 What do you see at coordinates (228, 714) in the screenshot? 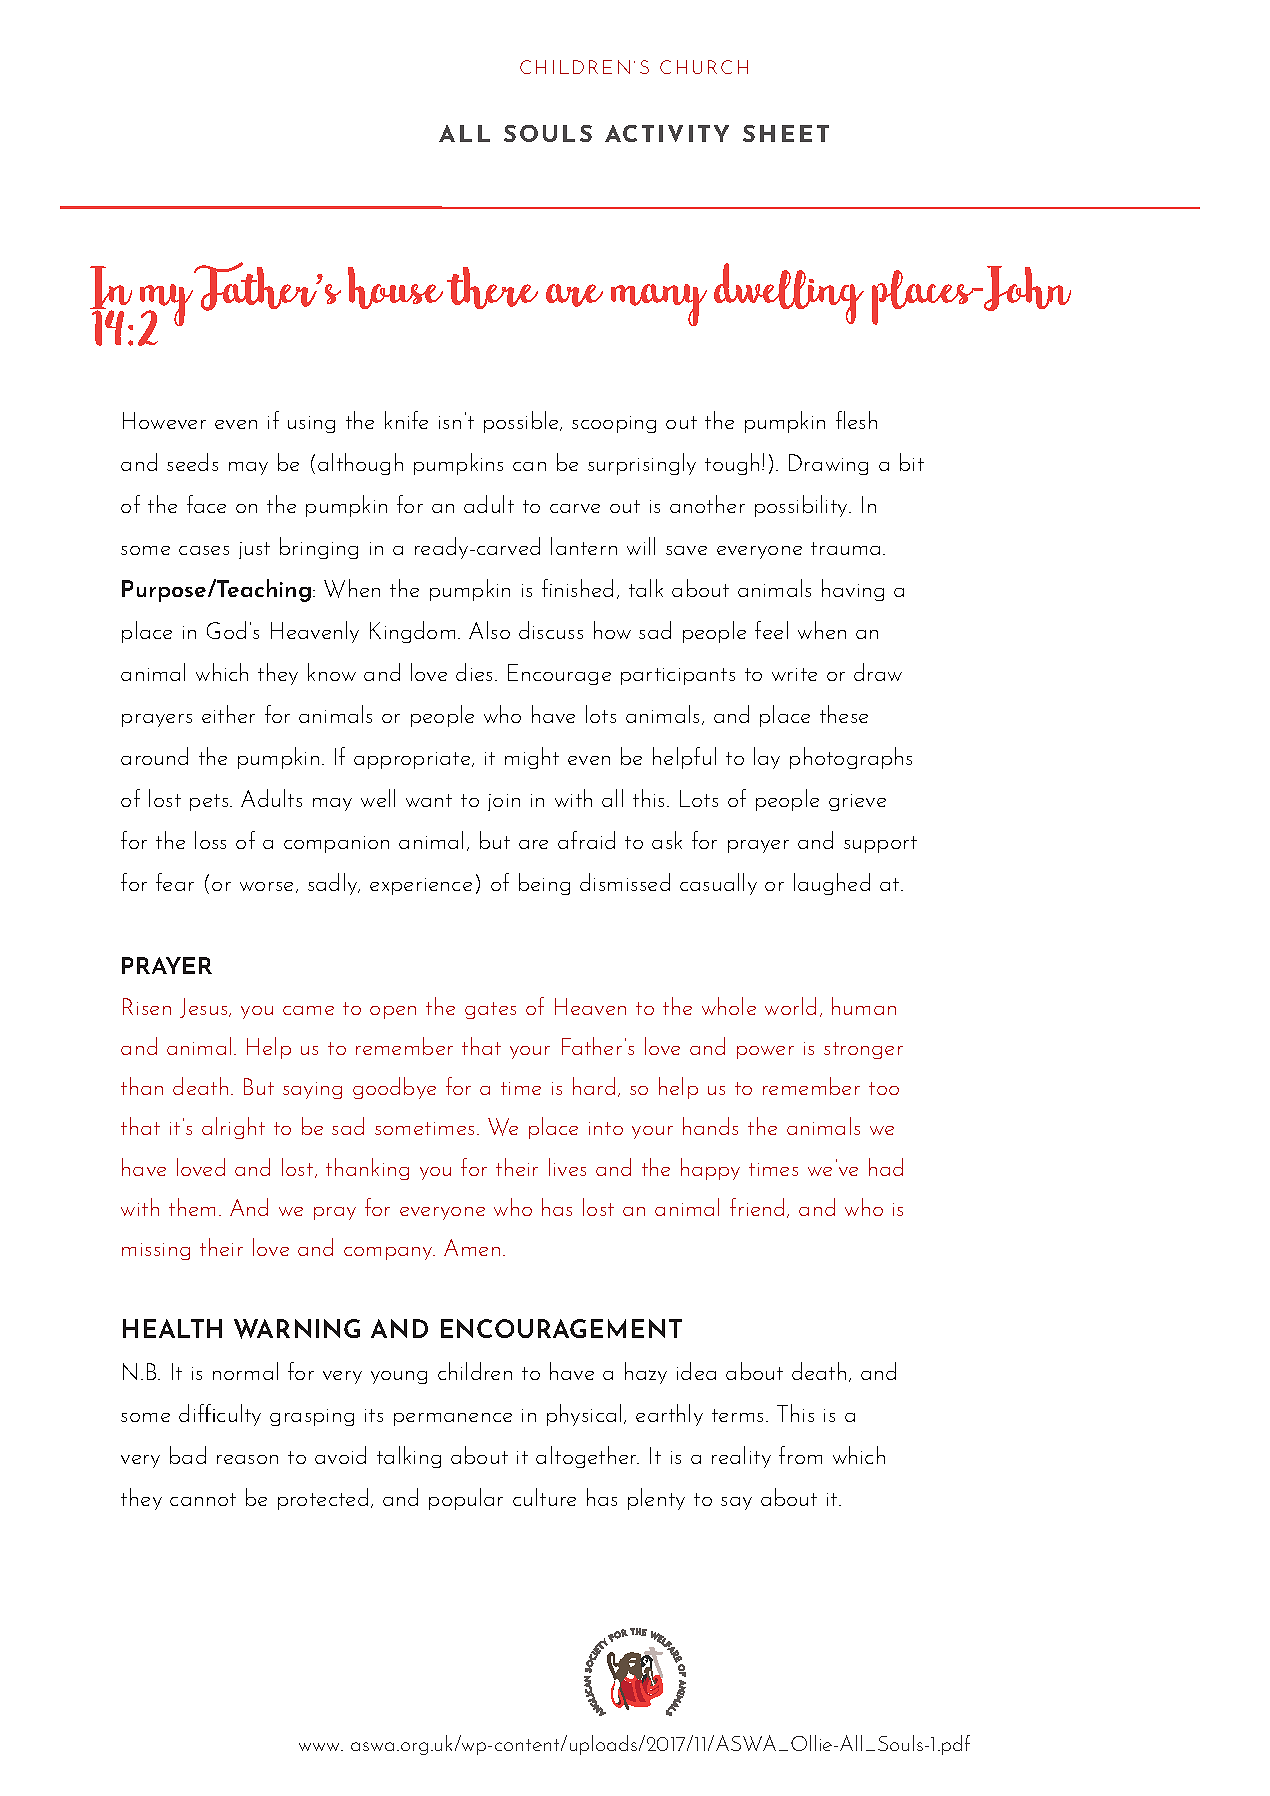
I see `either` at bounding box center [228, 714].
